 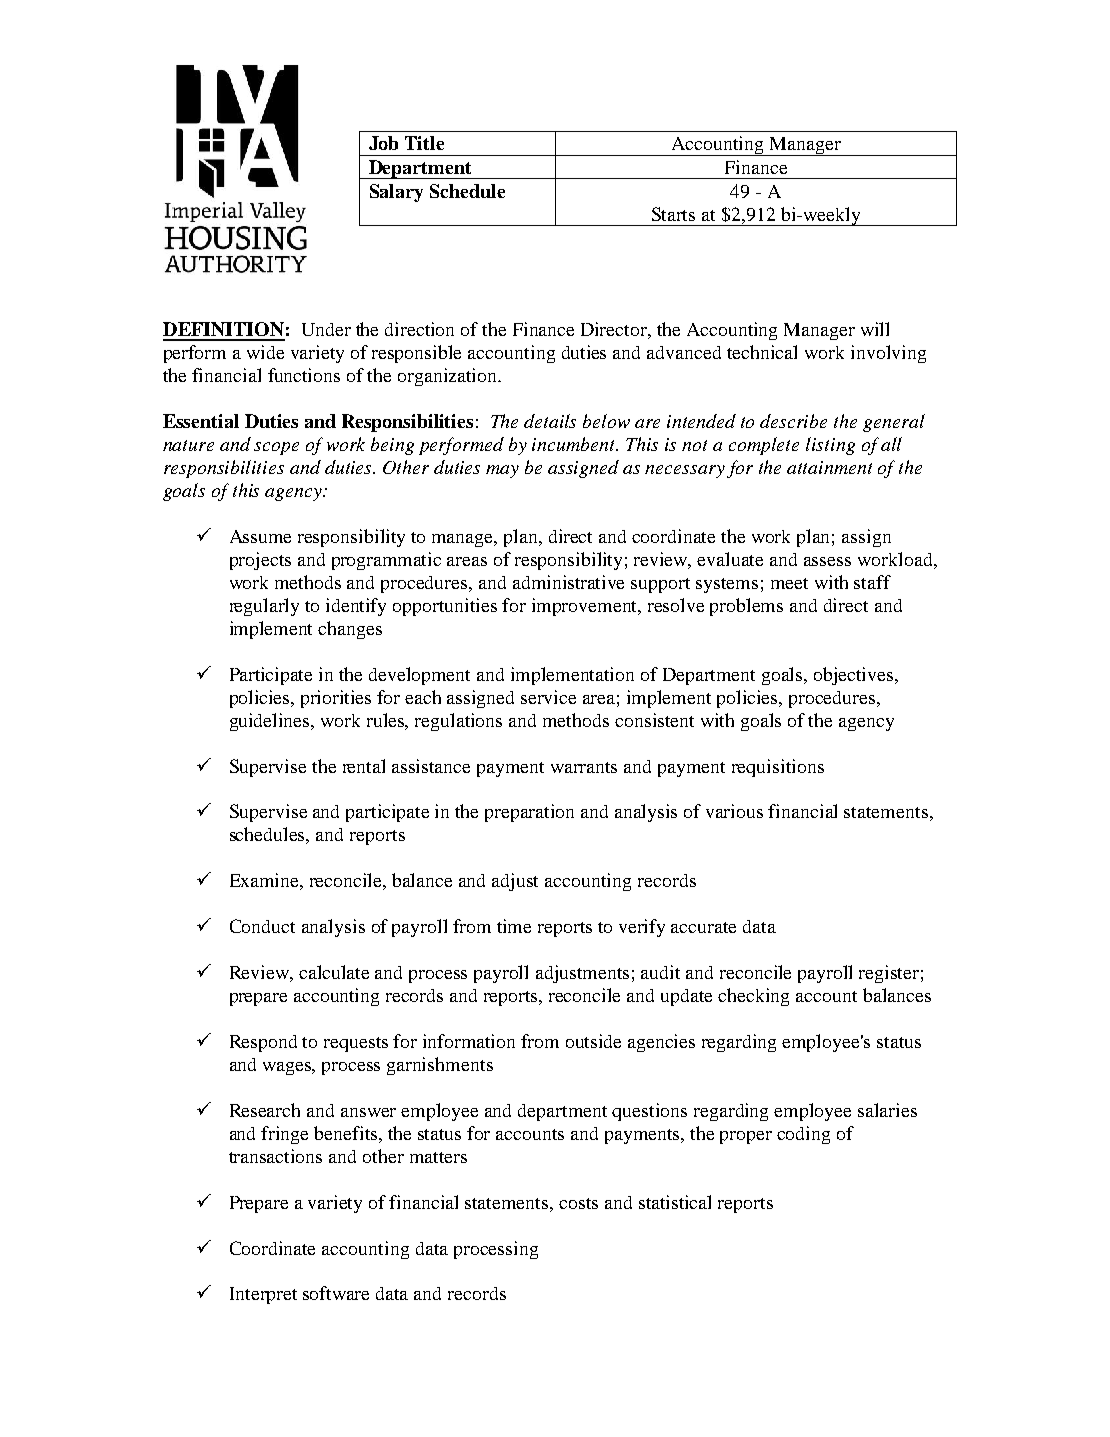 I want to click on Job, so click(x=383, y=143).
